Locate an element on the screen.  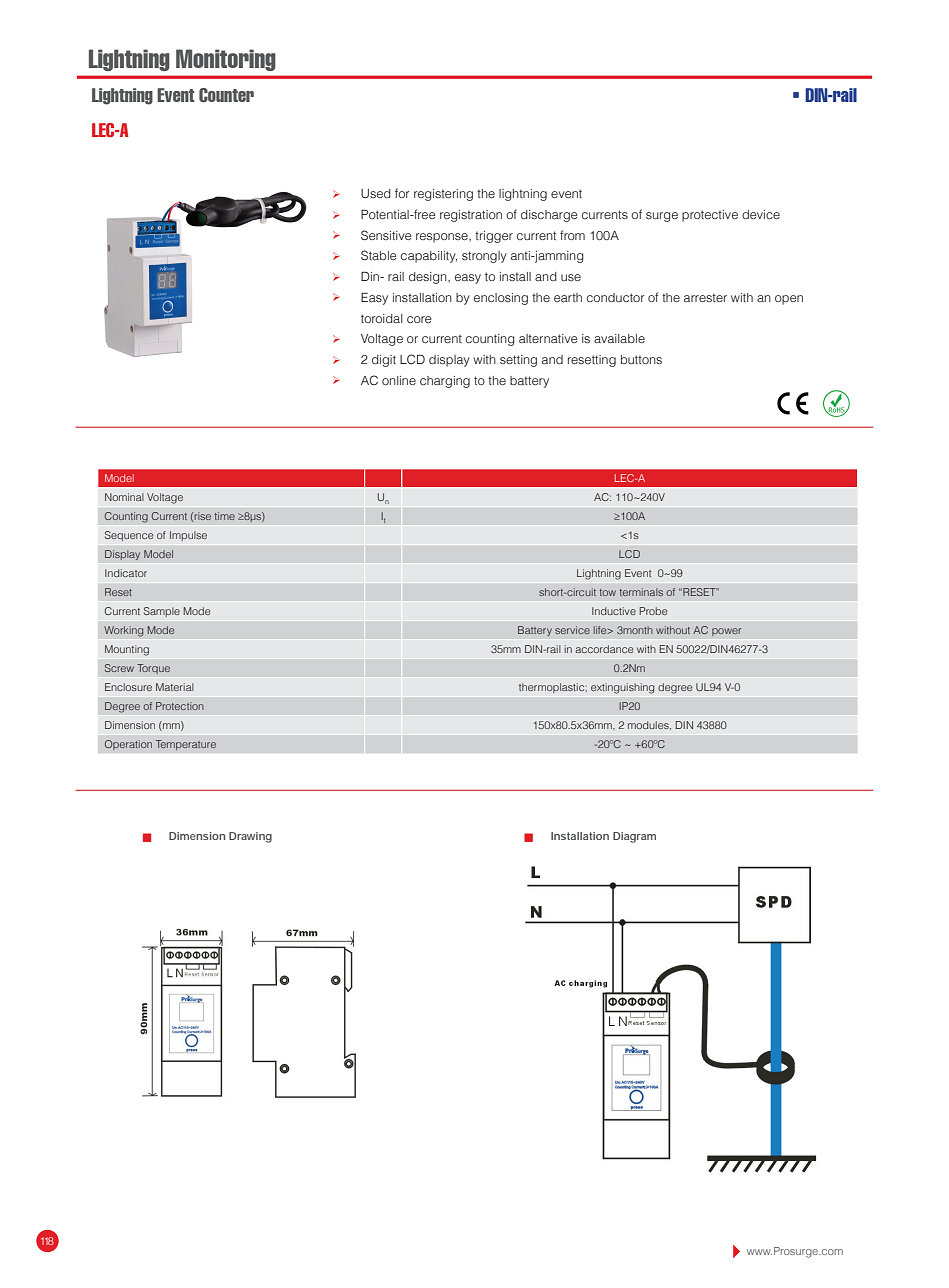
extinguishing is located at coordinates (622, 688).
